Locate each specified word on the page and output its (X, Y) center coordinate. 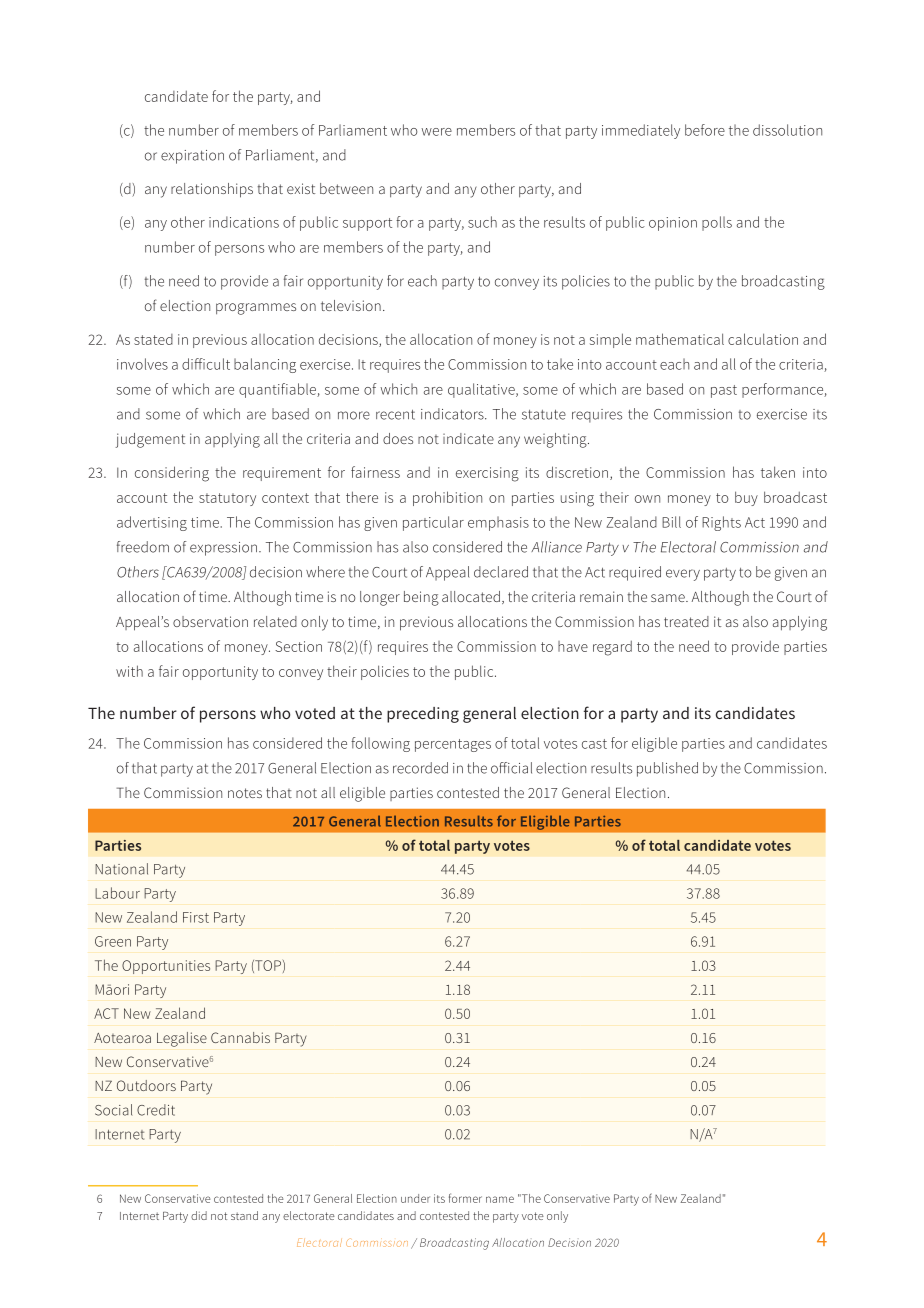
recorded (420, 768)
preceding (423, 715)
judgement (150, 440)
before (705, 130)
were (436, 132)
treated (686, 621)
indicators (453, 414)
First (196, 917)
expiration (192, 157)
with (129, 671)
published (667, 769)
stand (244, 1215)
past (724, 391)
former (465, 1198)
